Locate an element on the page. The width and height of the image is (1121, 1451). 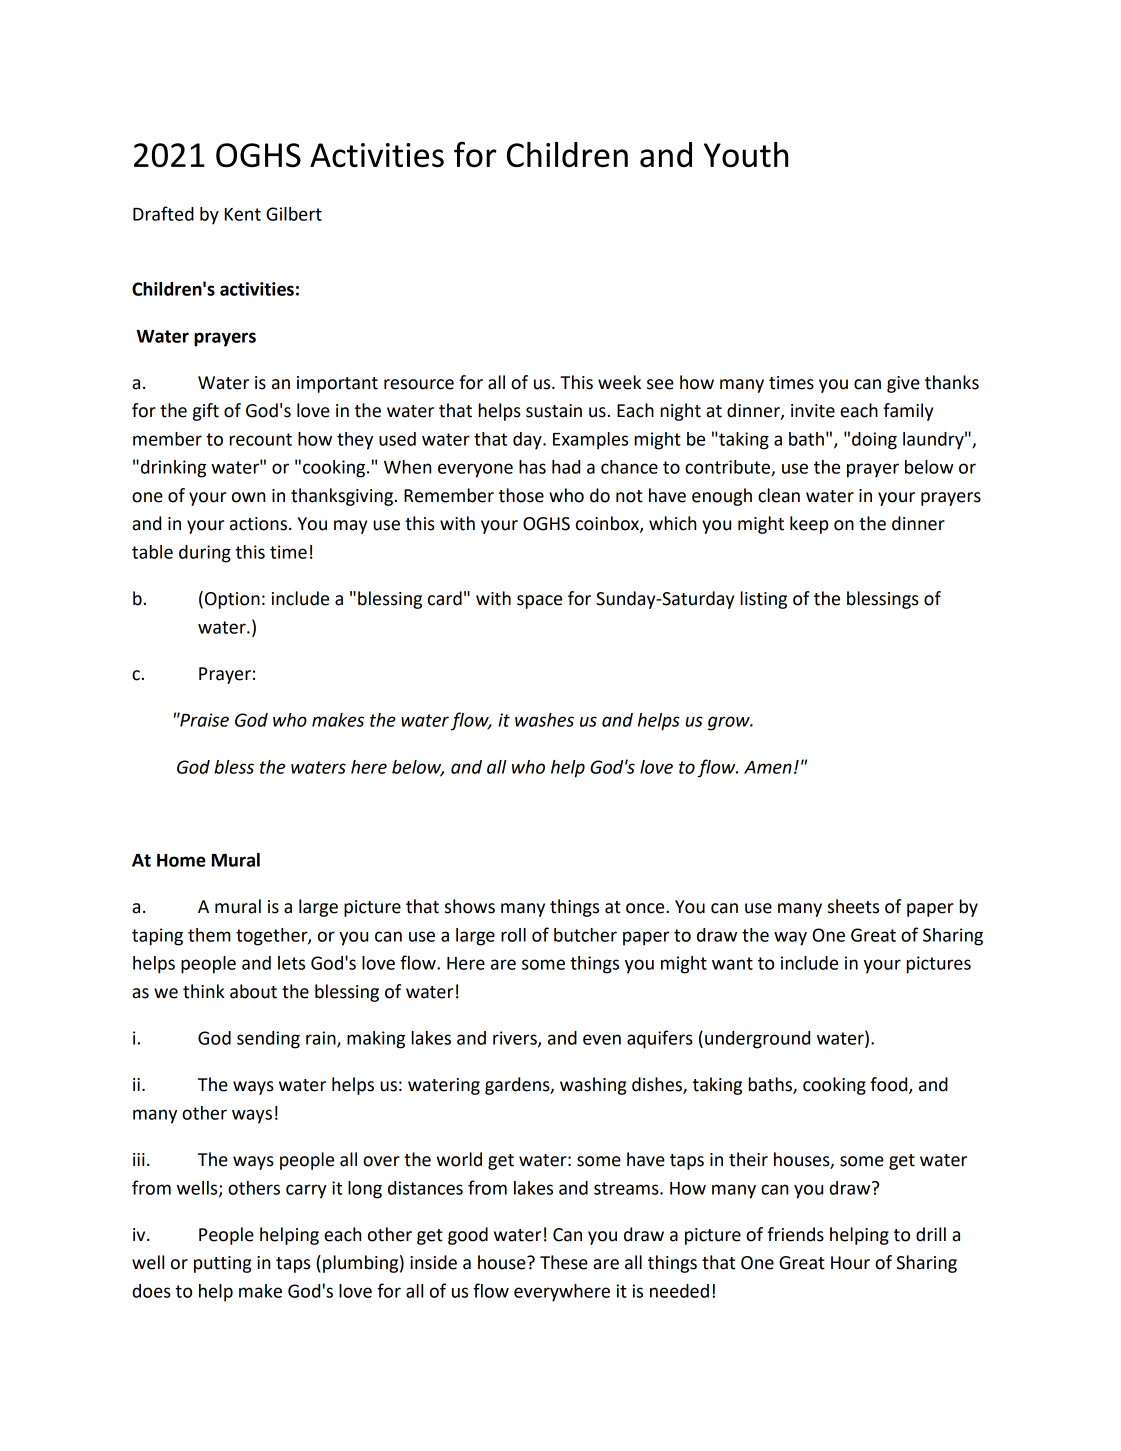
roll is located at coordinates (513, 935).
